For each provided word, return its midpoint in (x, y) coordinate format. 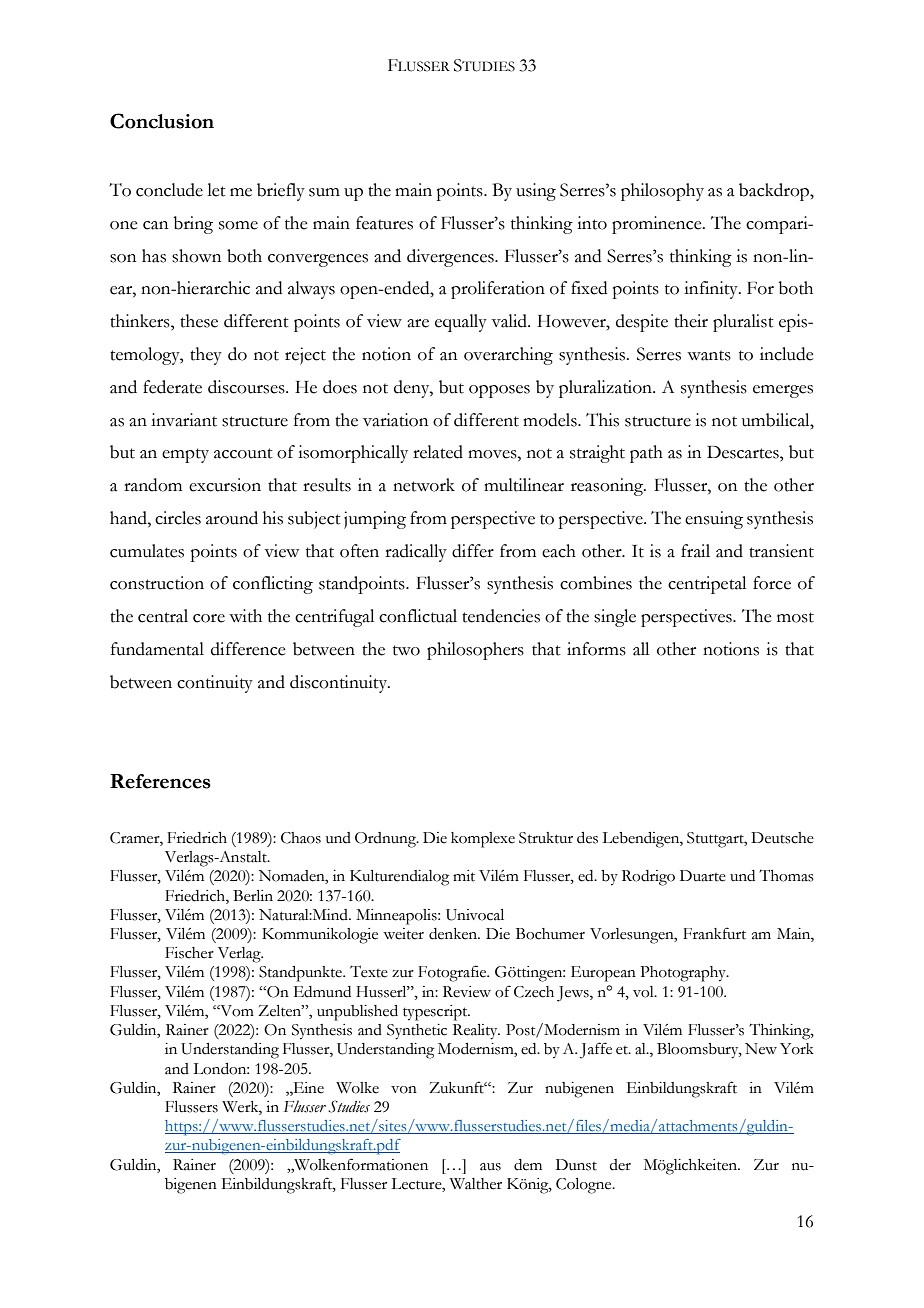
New (761, 1049)
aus (490, 1167)
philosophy (662, 192)
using (536, 192)
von (404, 1090)
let (216, 190)
